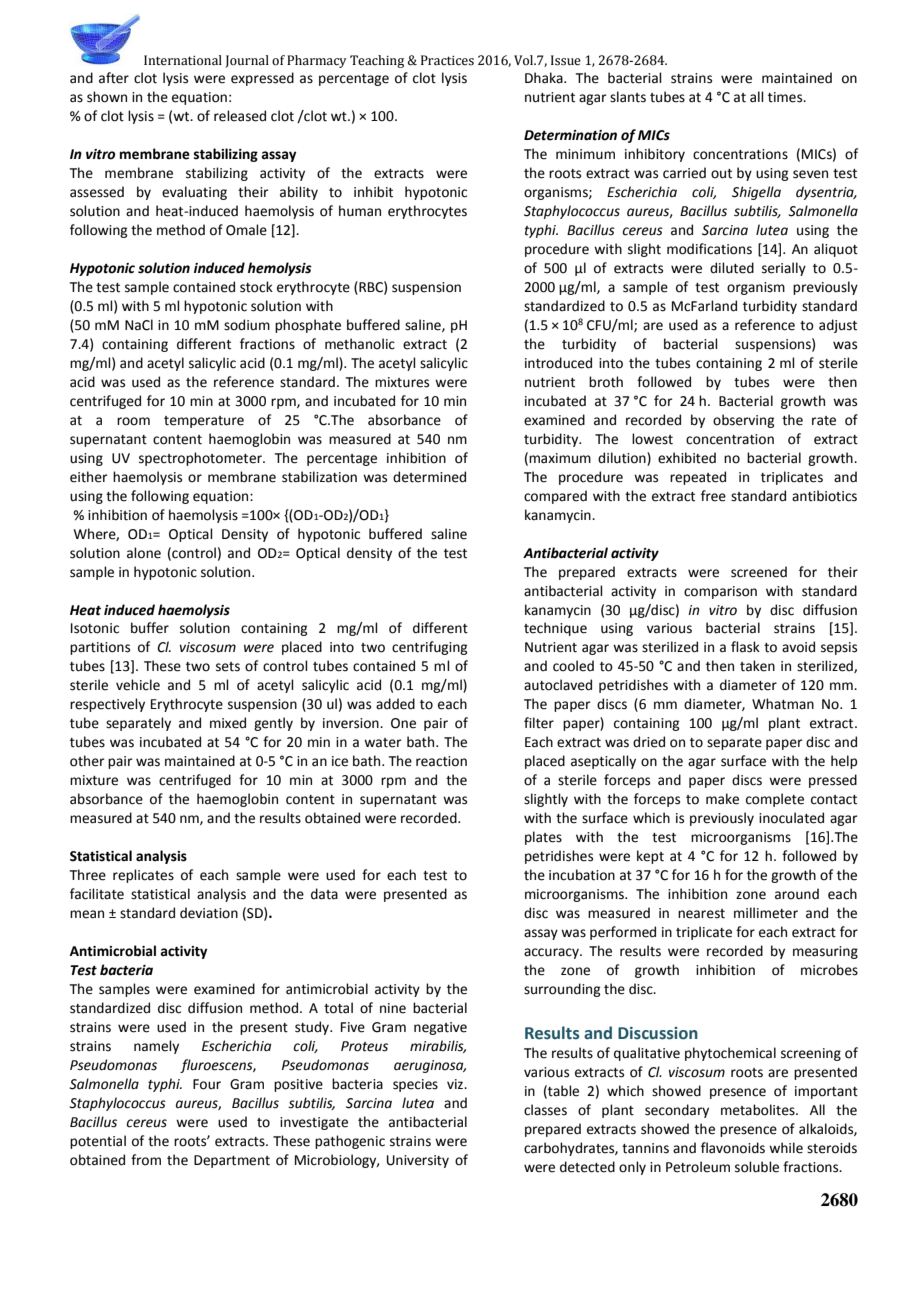 The height and width of the image is (1308, 924). What do you see at coordinates (775, 800) in the image?
I see `complete` at bounding box center [775, 800].
